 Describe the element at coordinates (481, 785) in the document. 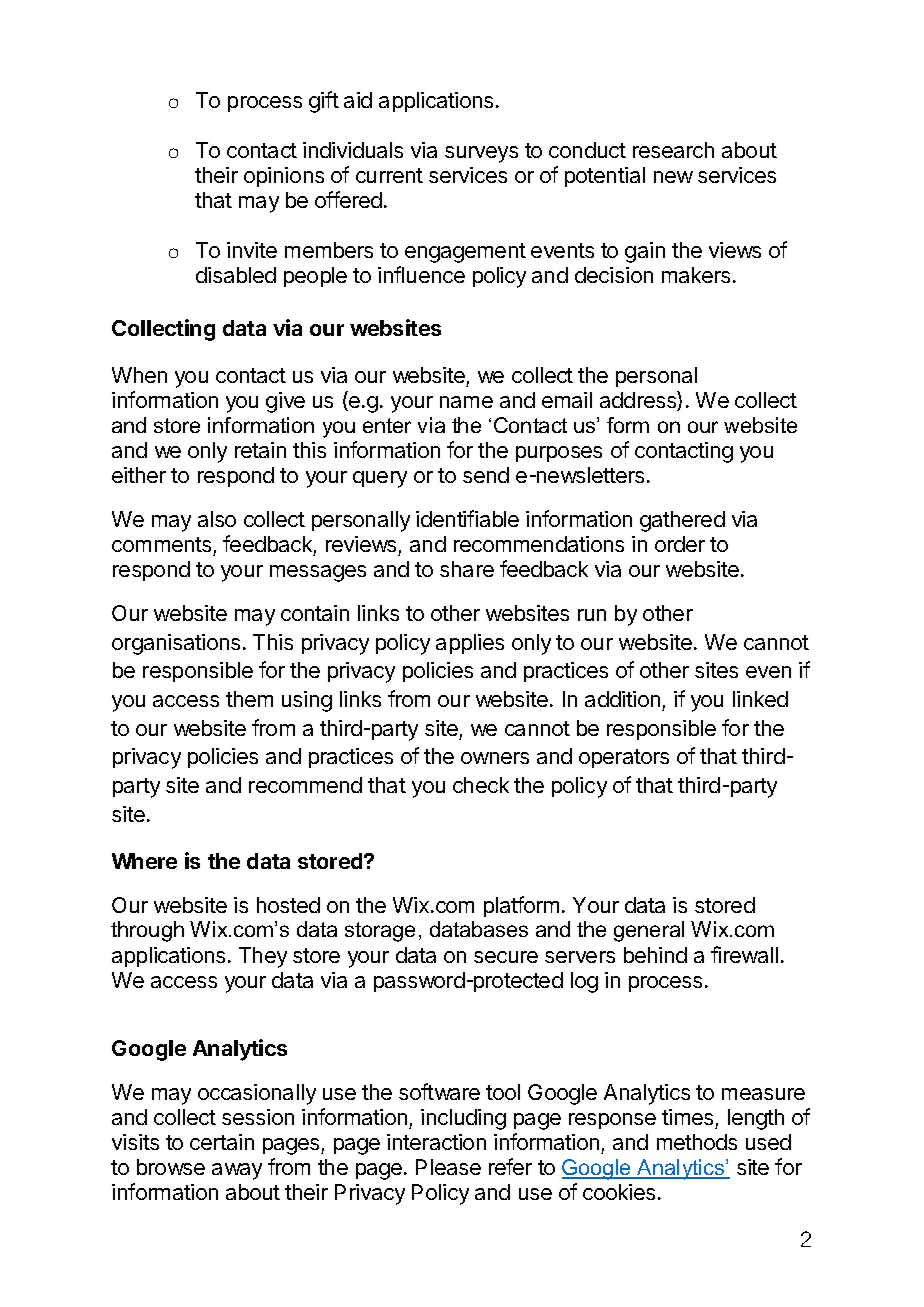

I see `check` at that location.
